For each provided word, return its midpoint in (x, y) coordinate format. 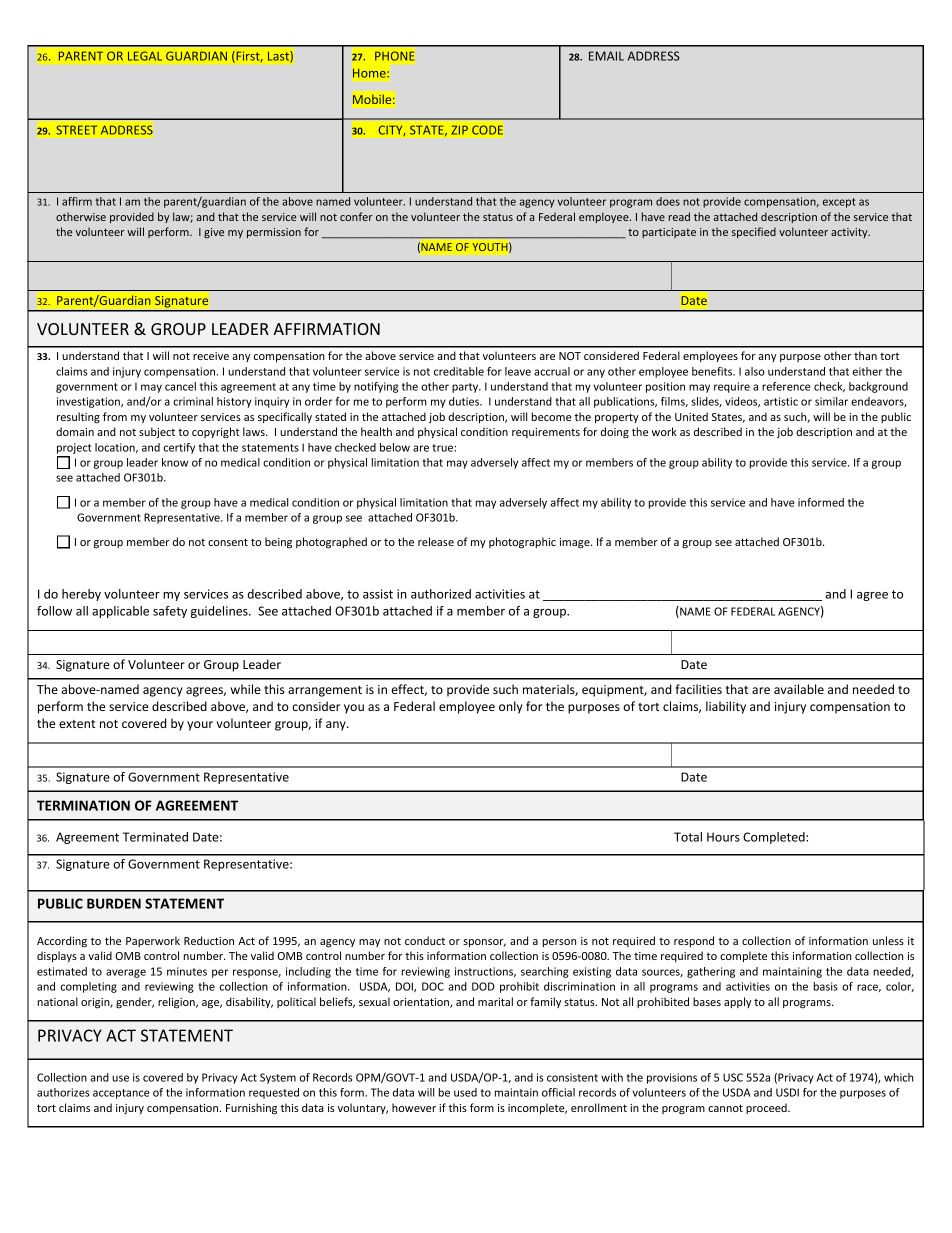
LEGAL (145, 56)
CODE (487, 130)
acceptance (121, 1094)
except (839, 203)
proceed (767, 1108)
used (465, 1092)
